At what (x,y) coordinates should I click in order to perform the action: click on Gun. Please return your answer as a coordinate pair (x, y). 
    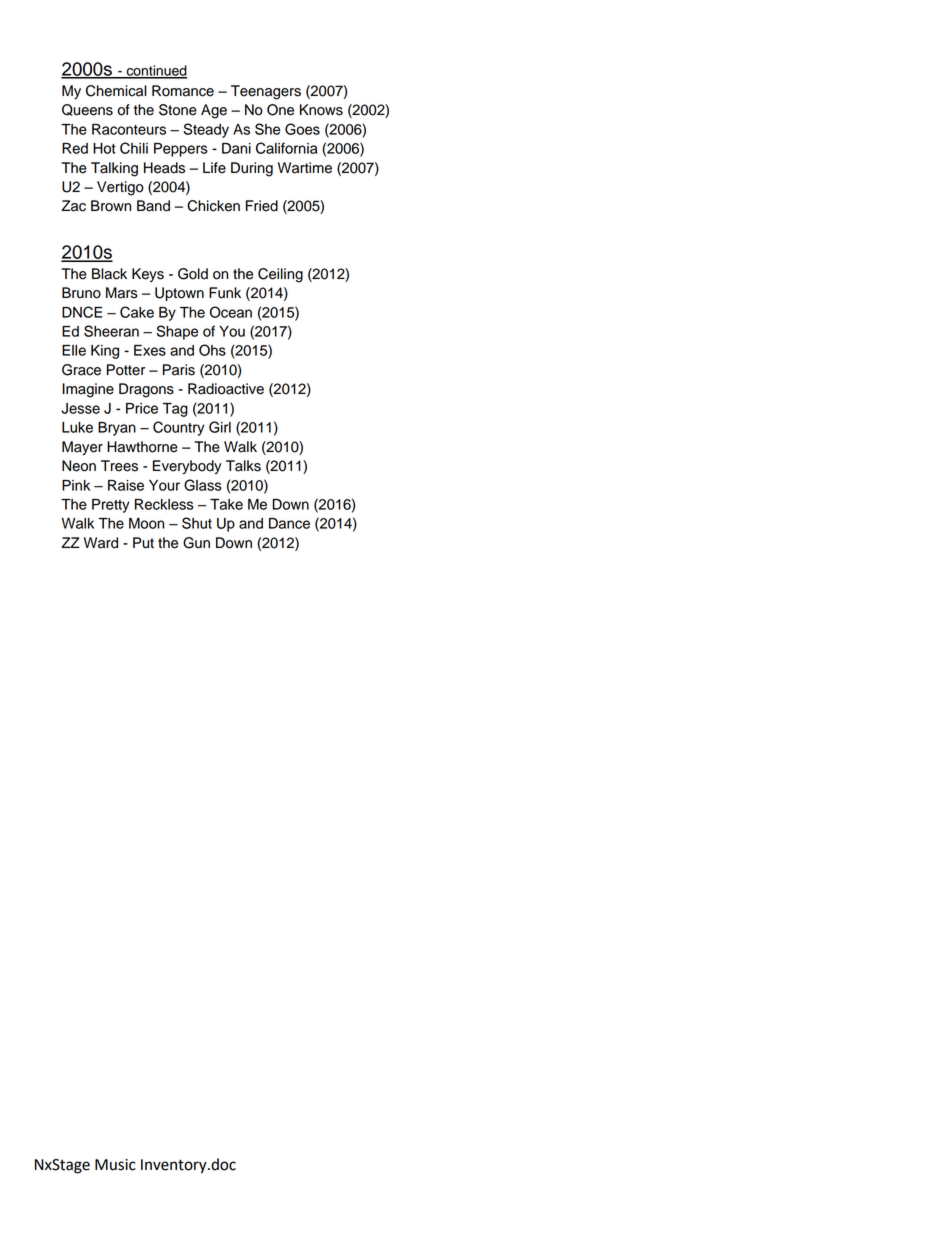
    Looking at the image, I should click on (196, 543).
